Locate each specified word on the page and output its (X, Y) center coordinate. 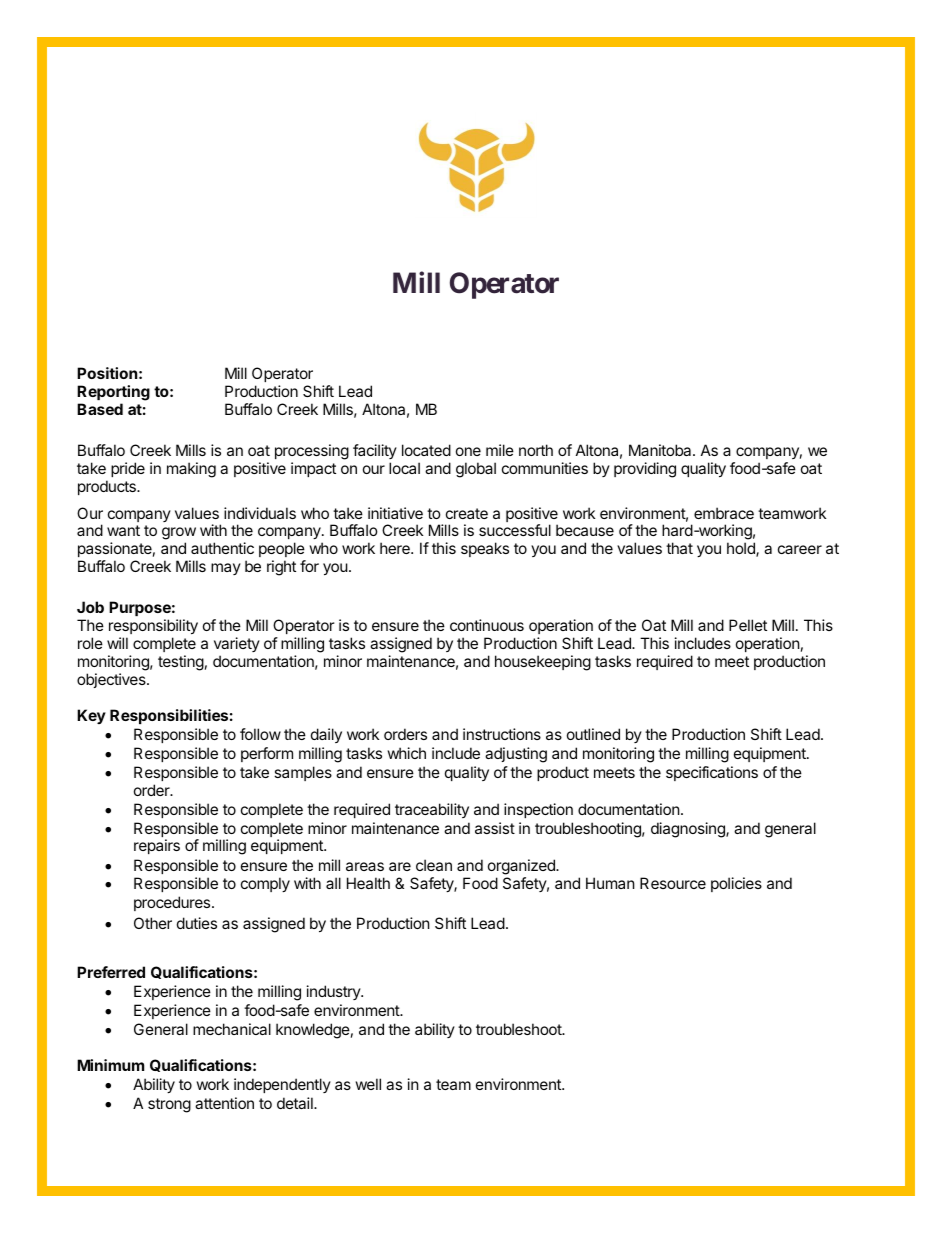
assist (495, 828)
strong (169, 1105)
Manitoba (661, 450)
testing (181, 663)
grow (179, 535)
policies (736, 884)
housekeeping (543, 663)
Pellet (748, 625)
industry (334, 992)
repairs (157, 846)
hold (742, 549)
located (426, 450)
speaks (485, 549)
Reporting (113, 393)
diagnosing (689, 830)
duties (197, 923)
